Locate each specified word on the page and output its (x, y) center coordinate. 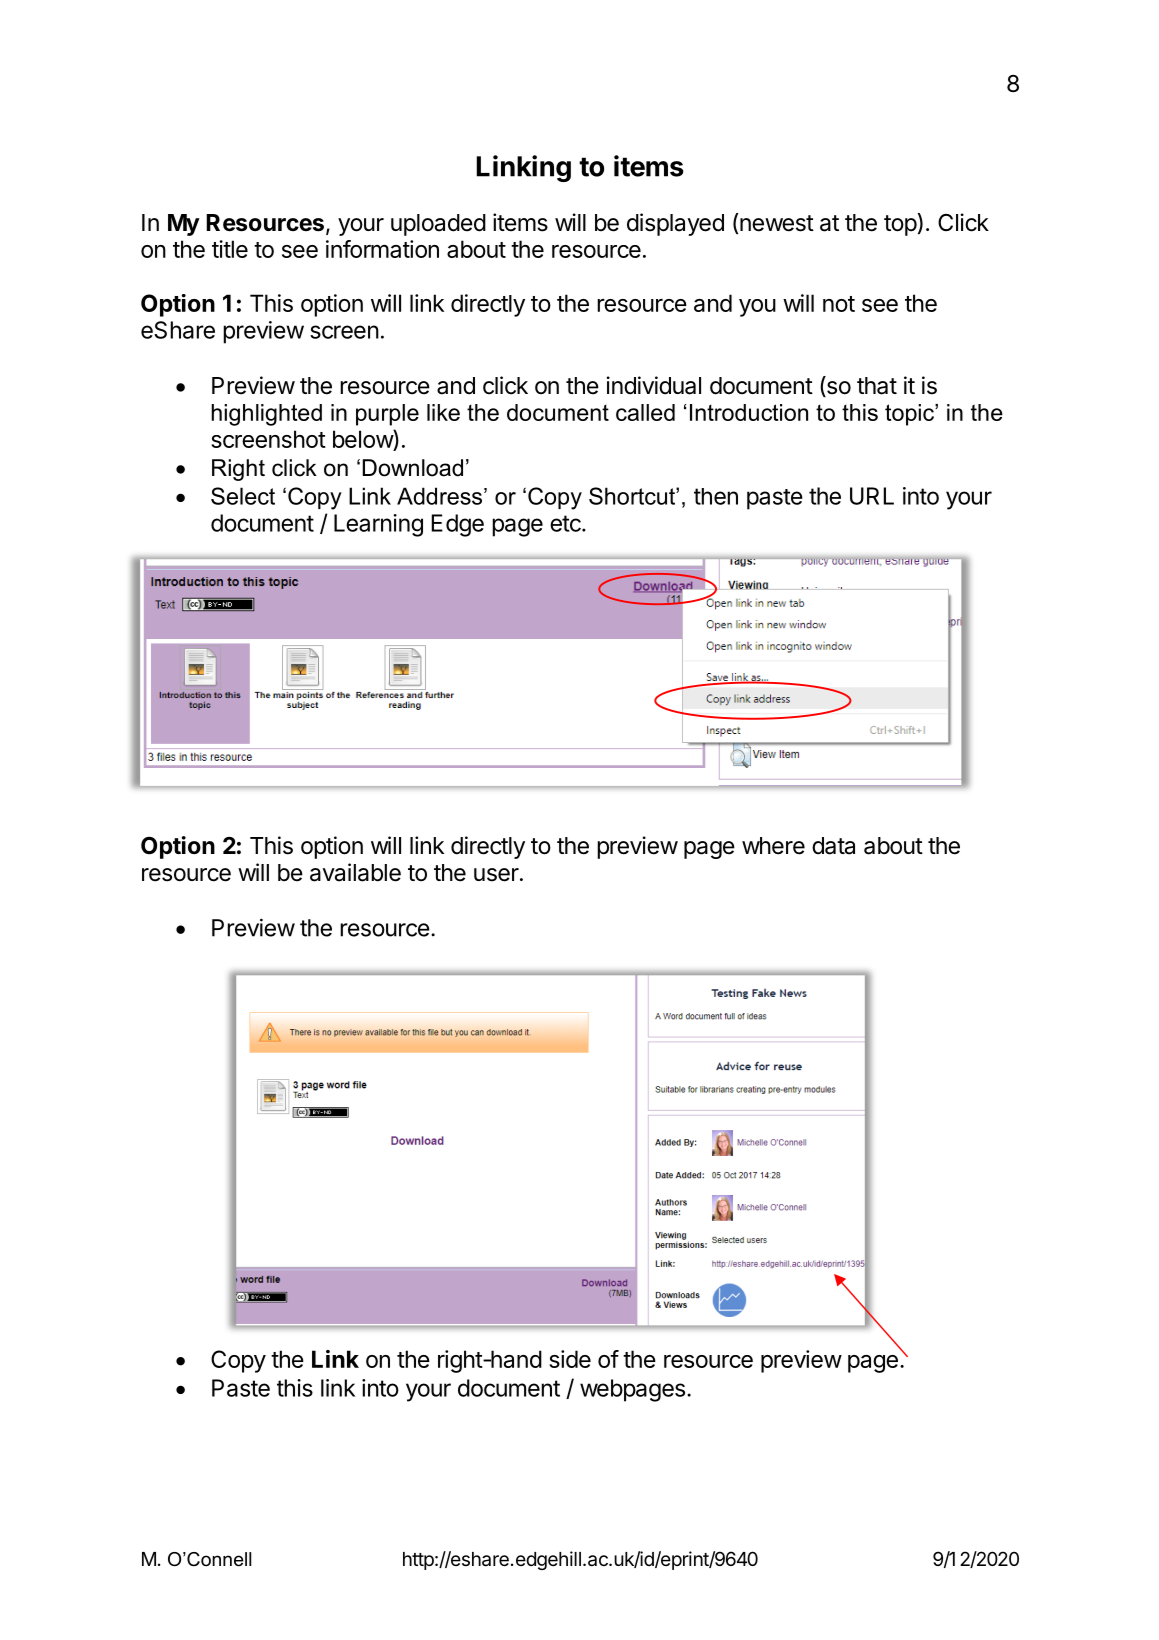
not (839, 304)
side (570, 1359)
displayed (675, 224)
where (773, 846)
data (833, 846)
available (355, 872)
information (382, 249)
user (496, 875)
